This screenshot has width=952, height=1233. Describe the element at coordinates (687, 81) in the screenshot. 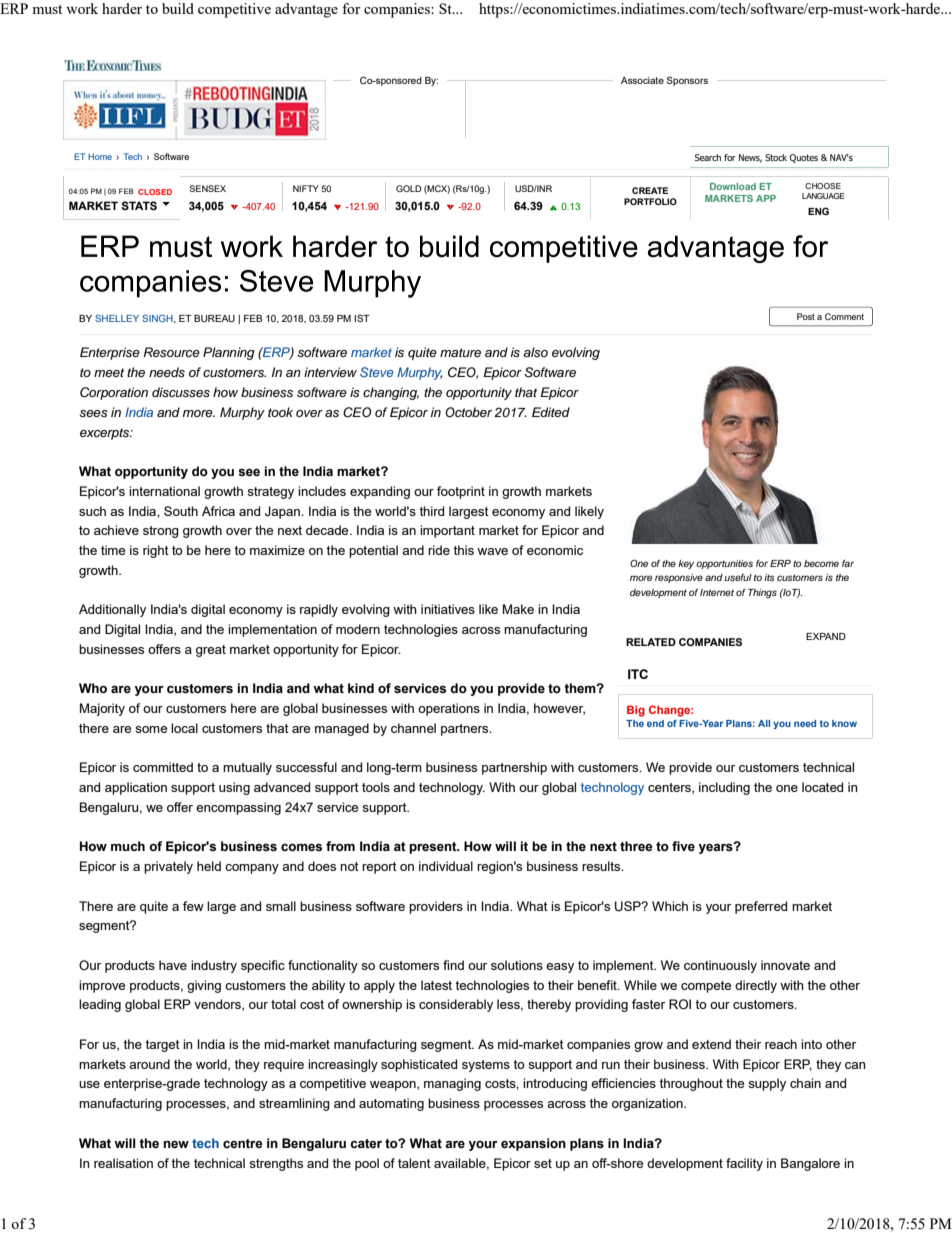

I see `Sponsors` at that location.
